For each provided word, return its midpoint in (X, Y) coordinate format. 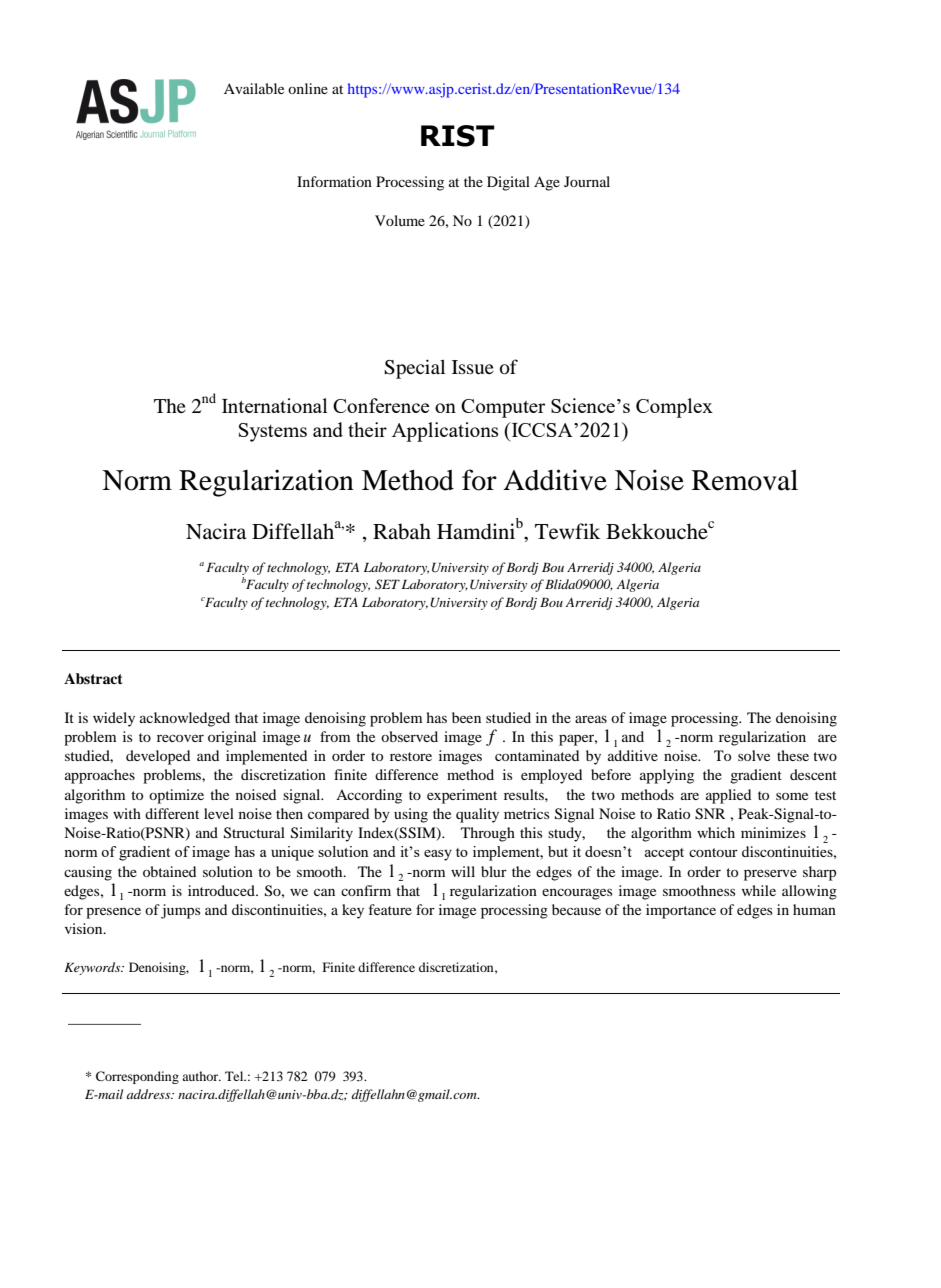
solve (754, 755)
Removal (745, 480)
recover (180, 738)
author (201, 1076)
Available (254, 88)
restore (411, 756)
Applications (445, 432)
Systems (273, 432)
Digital (508, 183)
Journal (587, 181)
